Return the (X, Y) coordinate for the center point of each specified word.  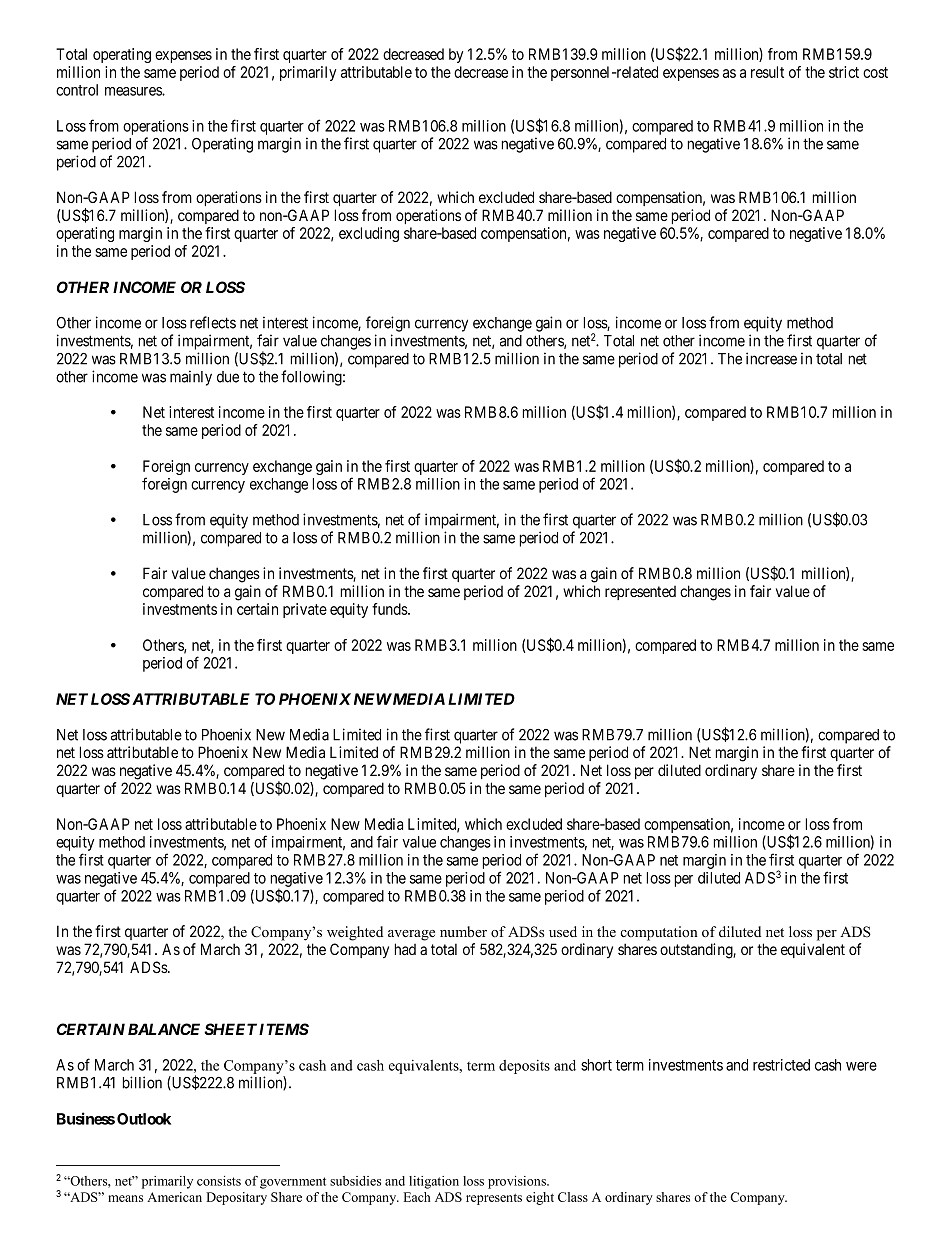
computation (659, 933)
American (174, 1197)
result (767, 72)
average (411, 935)
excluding (369, 234)
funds (390, 609)
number (463, 931)
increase (771, 358)
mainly (191, 378)
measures (134, 91)
